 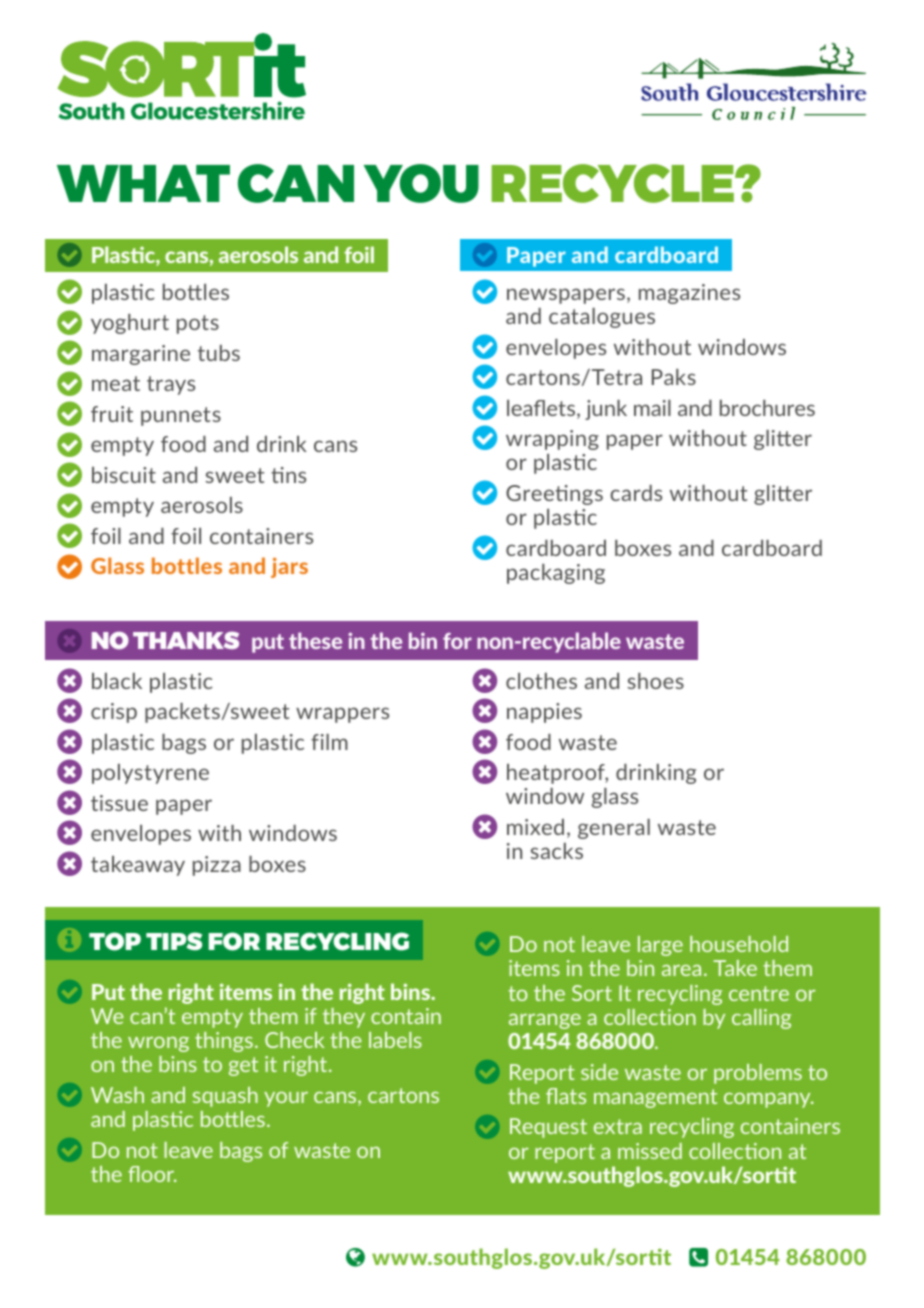 What do you see at coordinates (552, 440) in the screenshot?
I see `wrapping` at bounding box center [552, 440].
